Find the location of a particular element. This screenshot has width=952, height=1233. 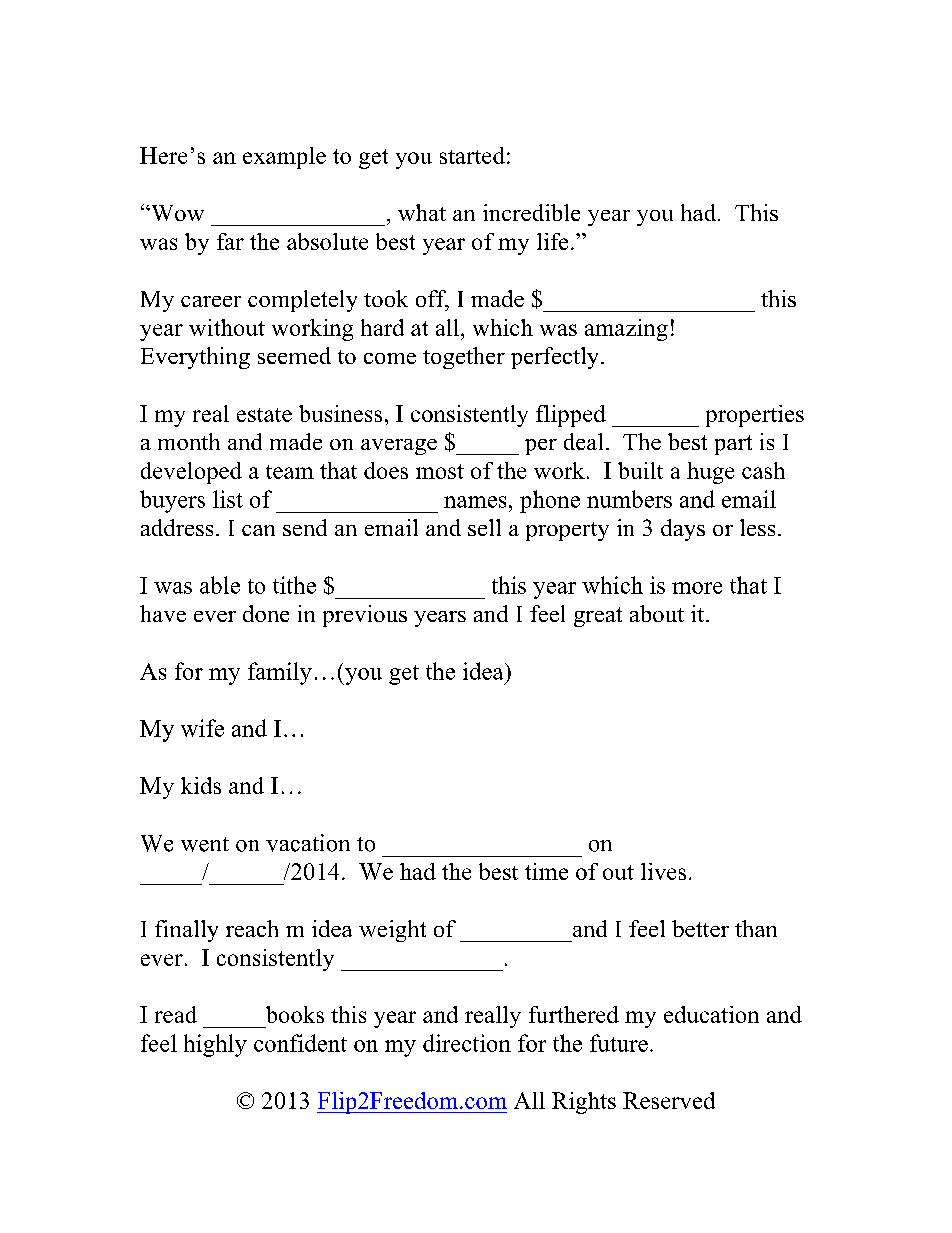

direction is located at coordinates (467, 1043).
